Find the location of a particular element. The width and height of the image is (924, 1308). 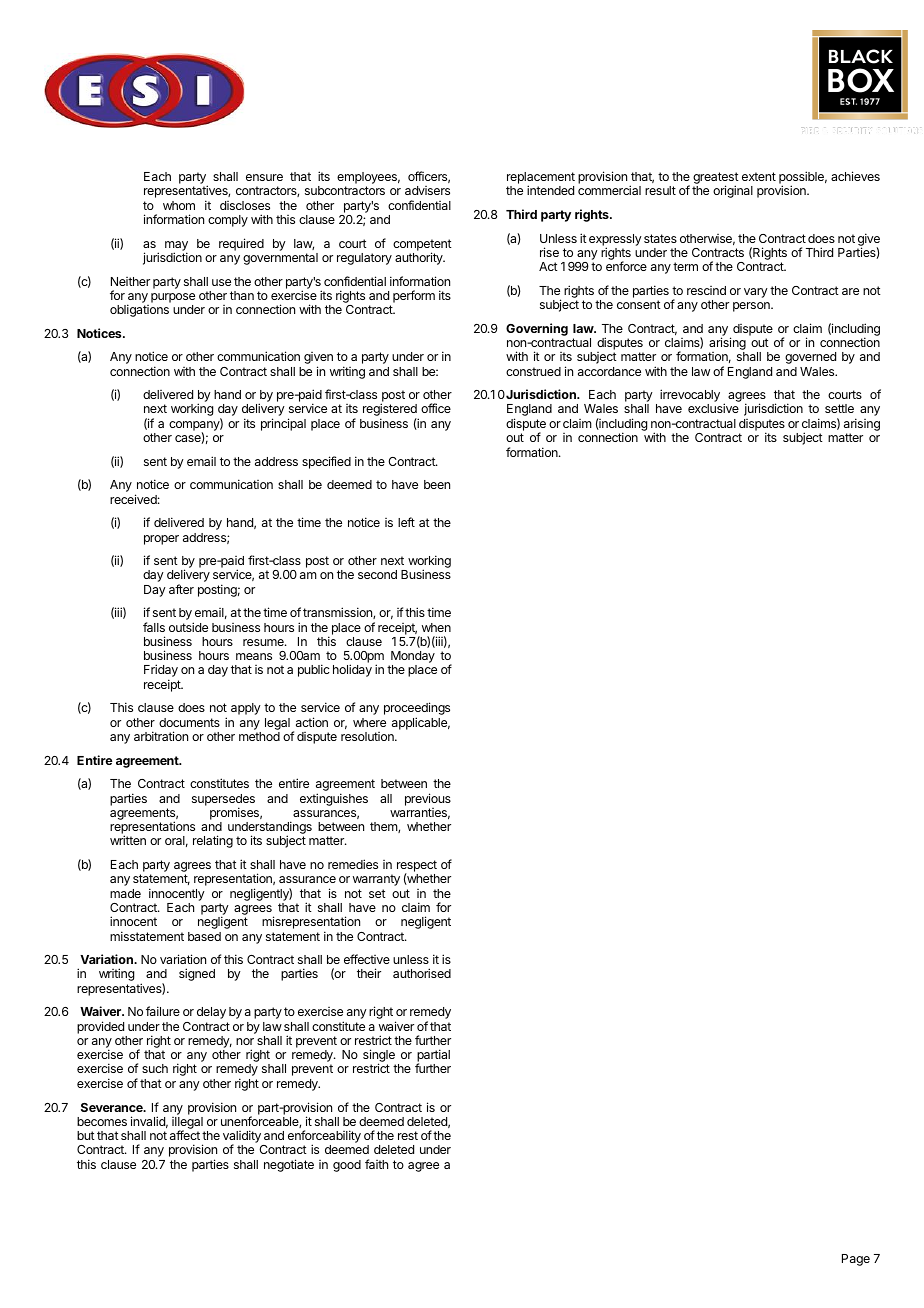

outside is located at coordinates (188, 627).
